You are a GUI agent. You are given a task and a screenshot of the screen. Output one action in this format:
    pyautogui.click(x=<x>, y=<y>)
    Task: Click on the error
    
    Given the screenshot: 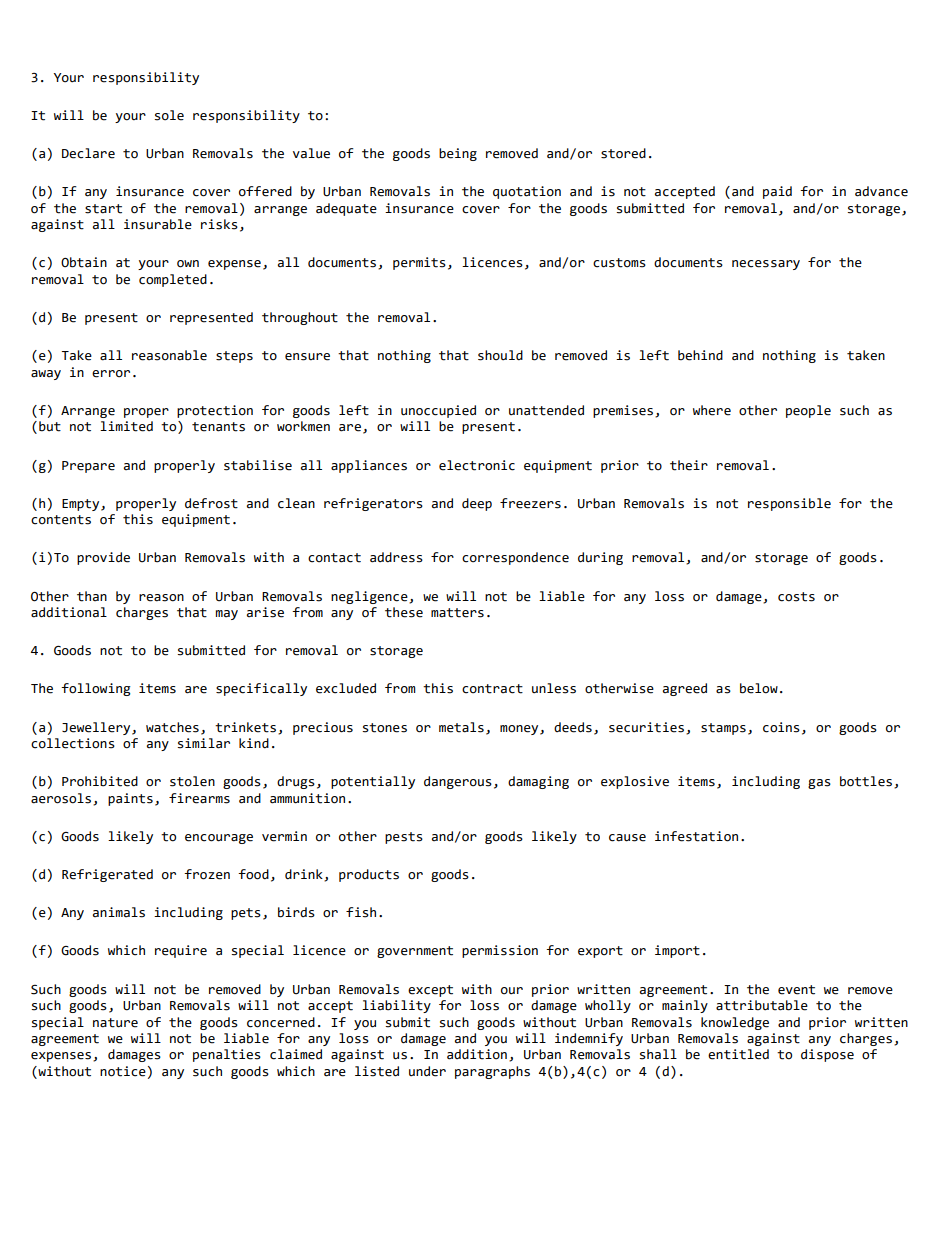 What is the action you would take?
    pyautogui.click(x=111, y=374)
